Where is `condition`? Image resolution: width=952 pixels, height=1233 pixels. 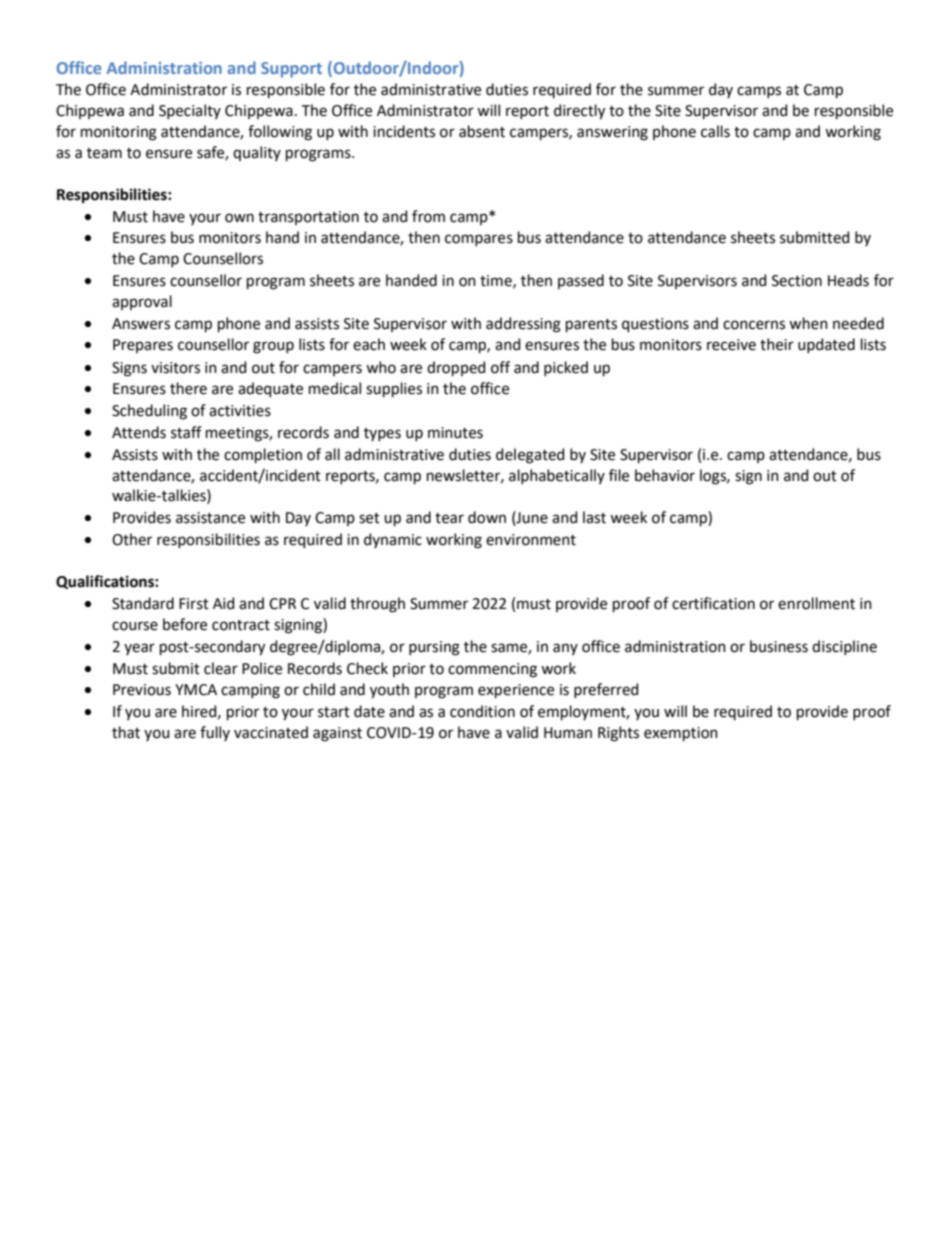 condition is located at coordinates (482, 711).
